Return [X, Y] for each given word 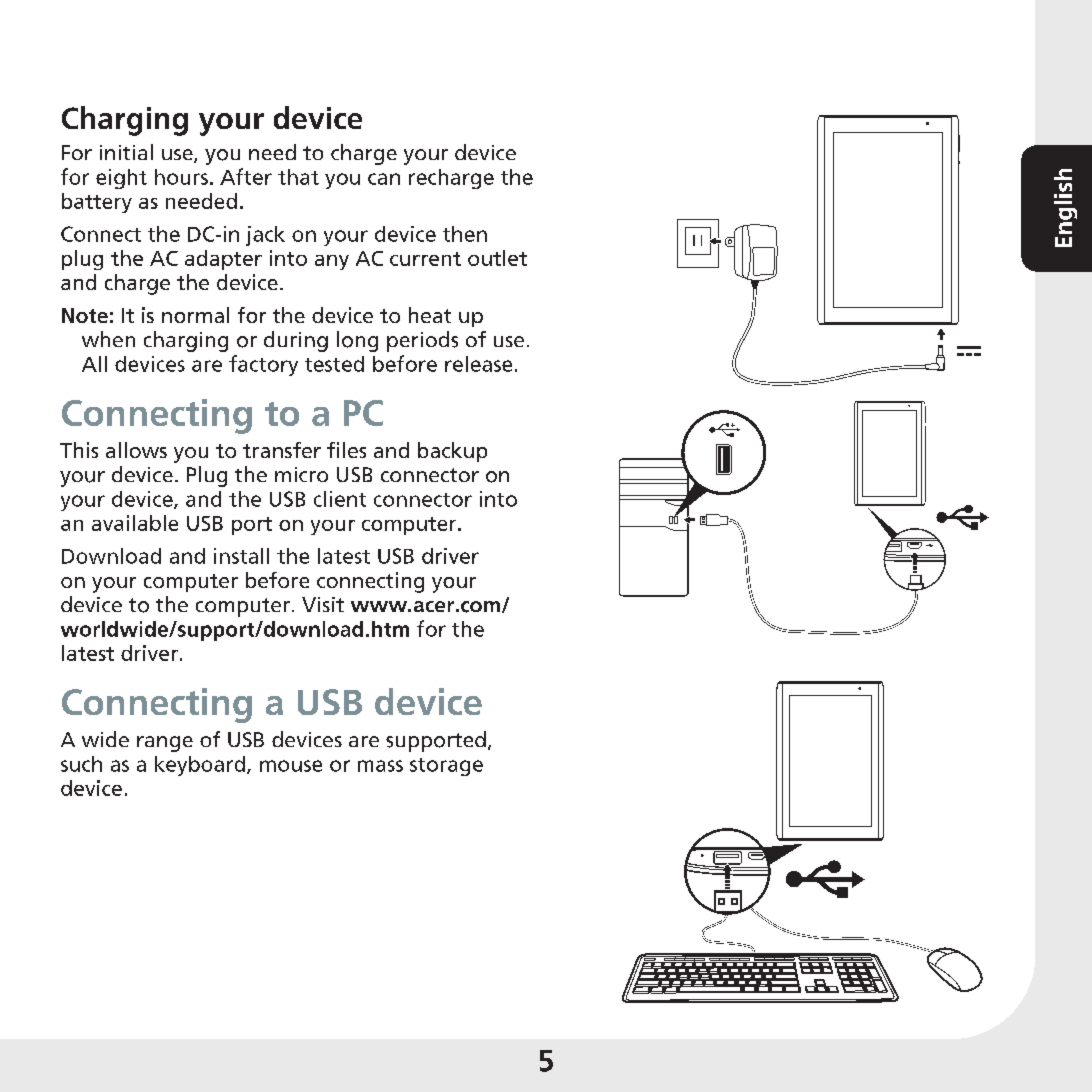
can [384, 179]
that [298, 177]
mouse [291, 766]
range [165, 744]
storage [446, 767]
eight [121, 179]
